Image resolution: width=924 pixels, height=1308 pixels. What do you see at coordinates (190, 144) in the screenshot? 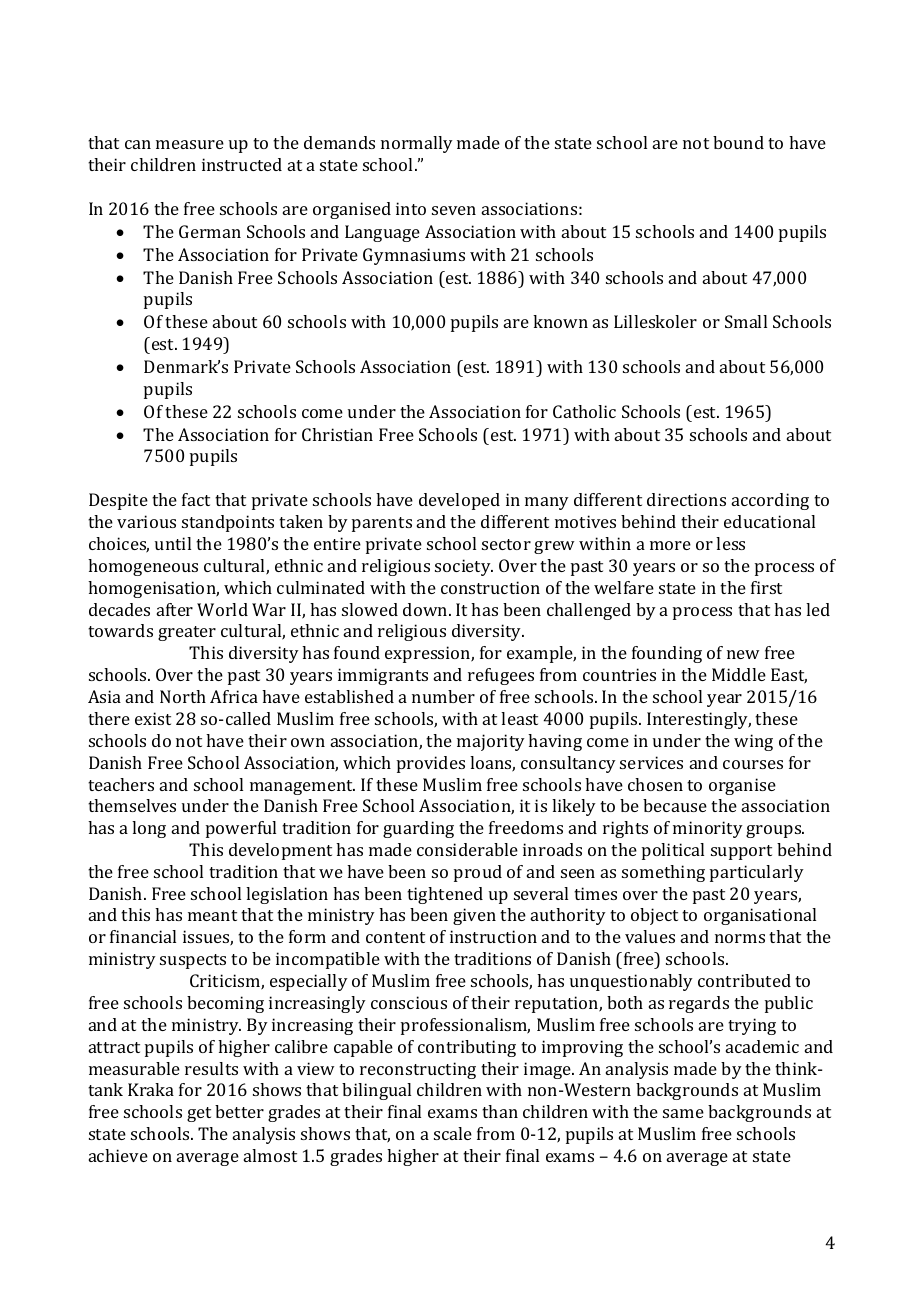
I see `measure` at bounding box center [190, 144].
